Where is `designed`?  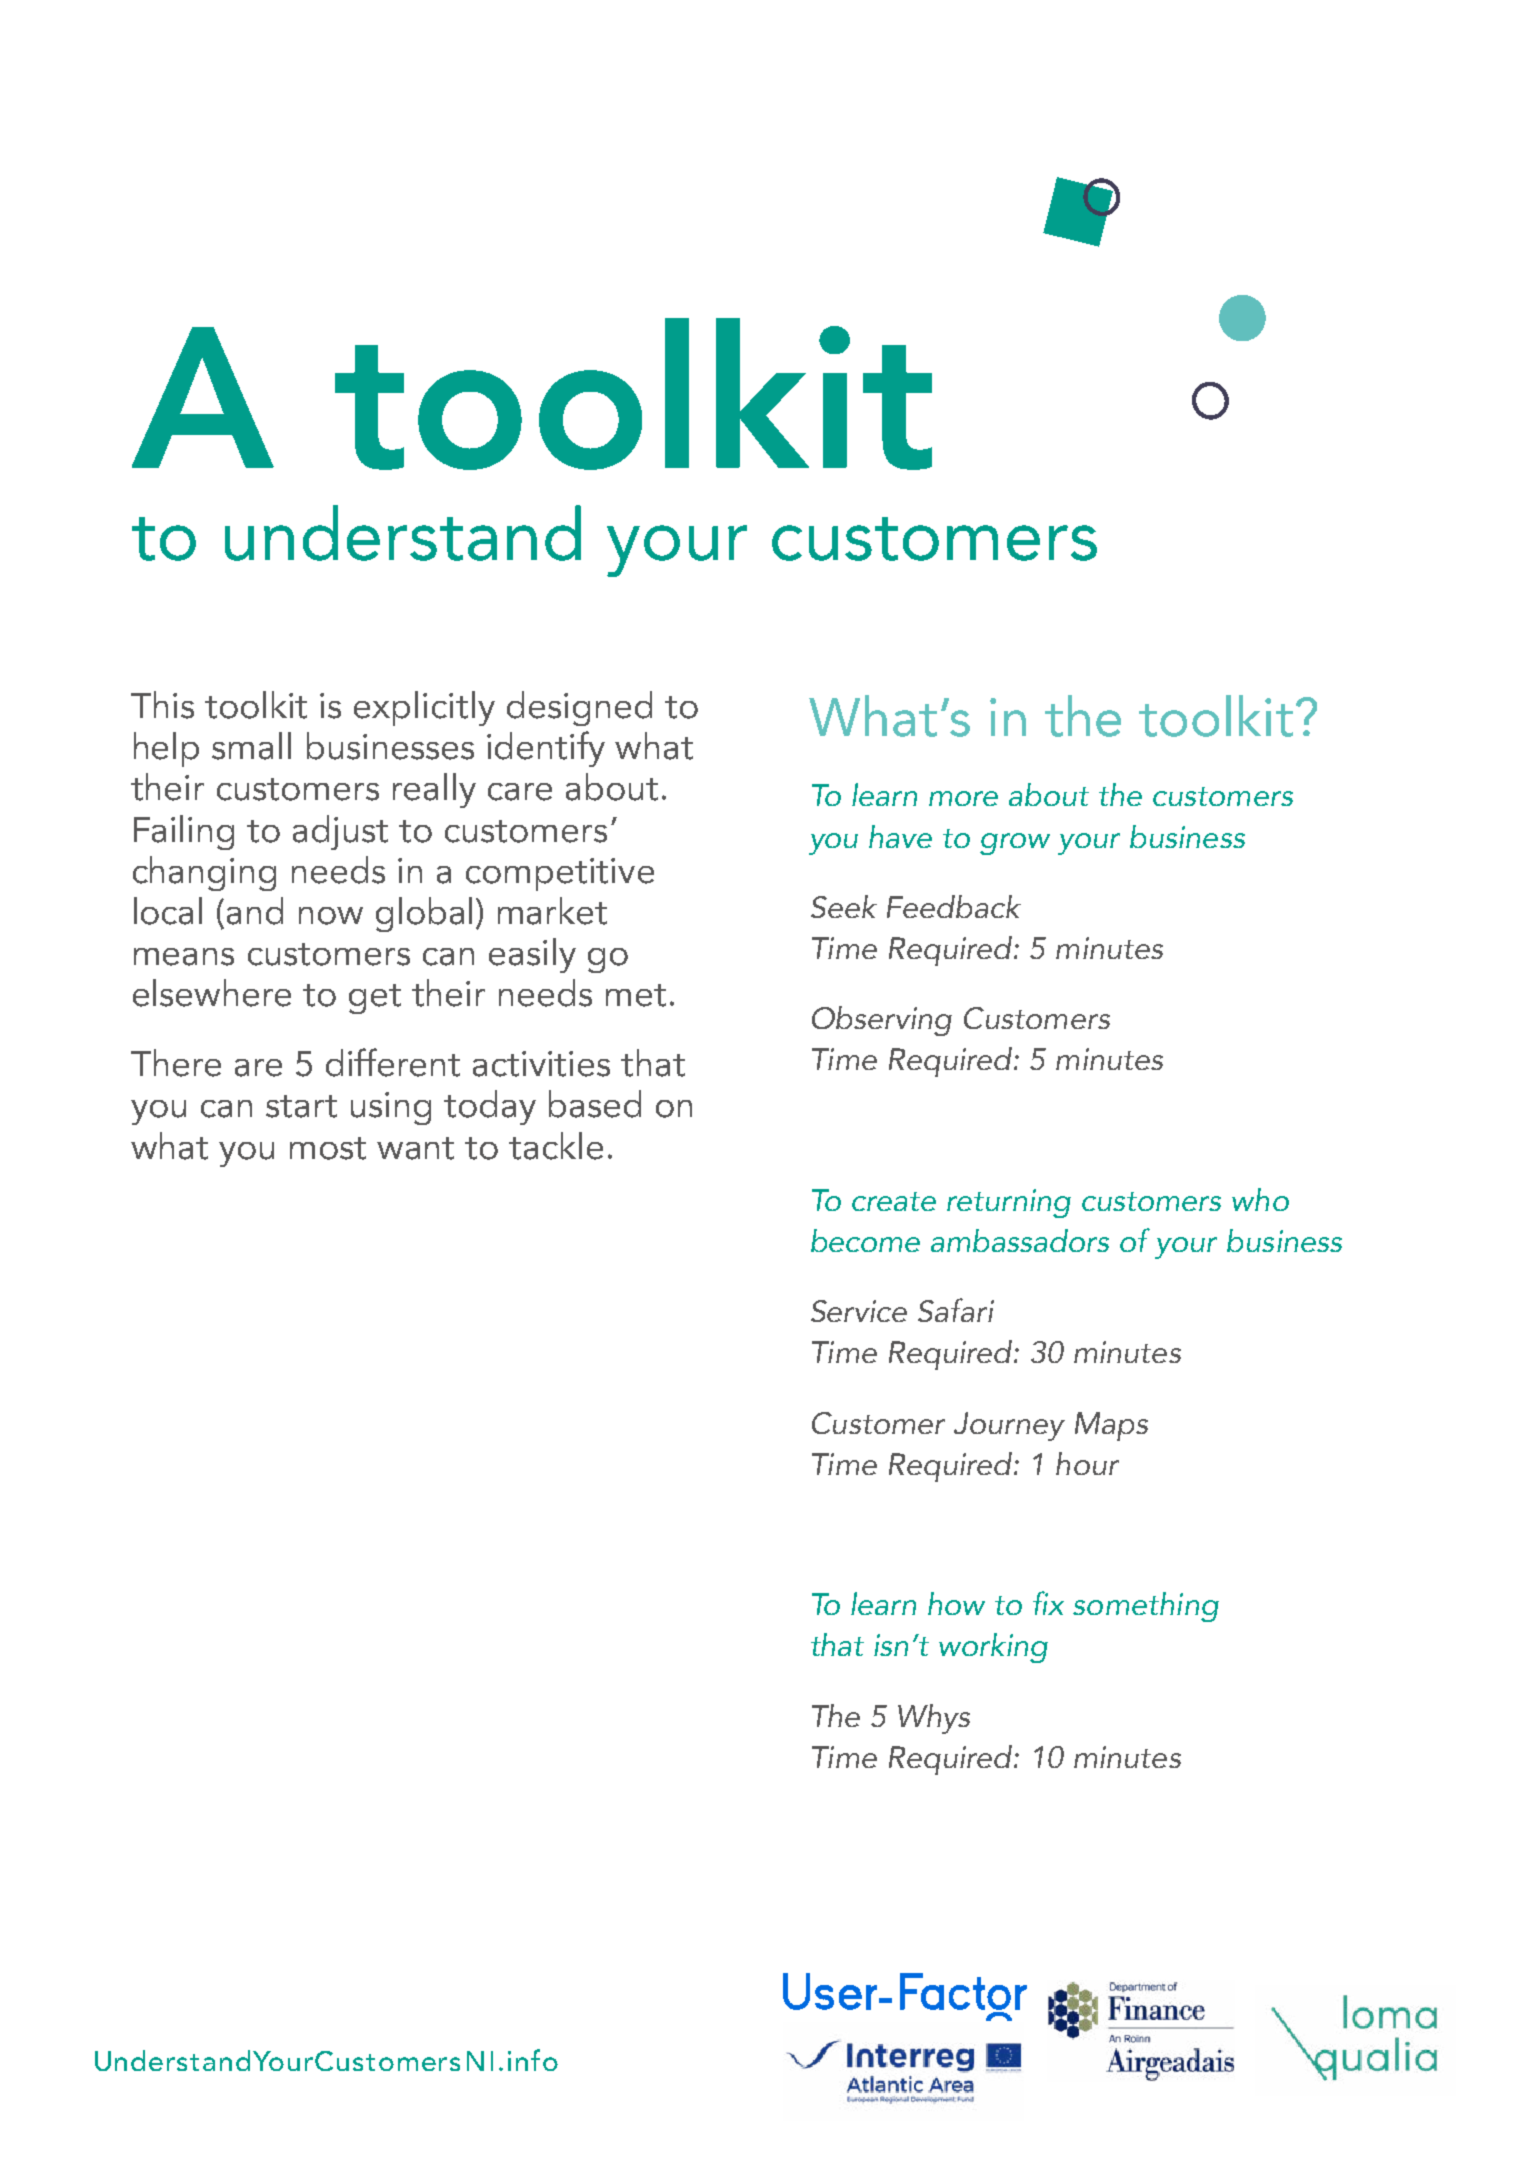 designed is located at coordinates (579, 708).
